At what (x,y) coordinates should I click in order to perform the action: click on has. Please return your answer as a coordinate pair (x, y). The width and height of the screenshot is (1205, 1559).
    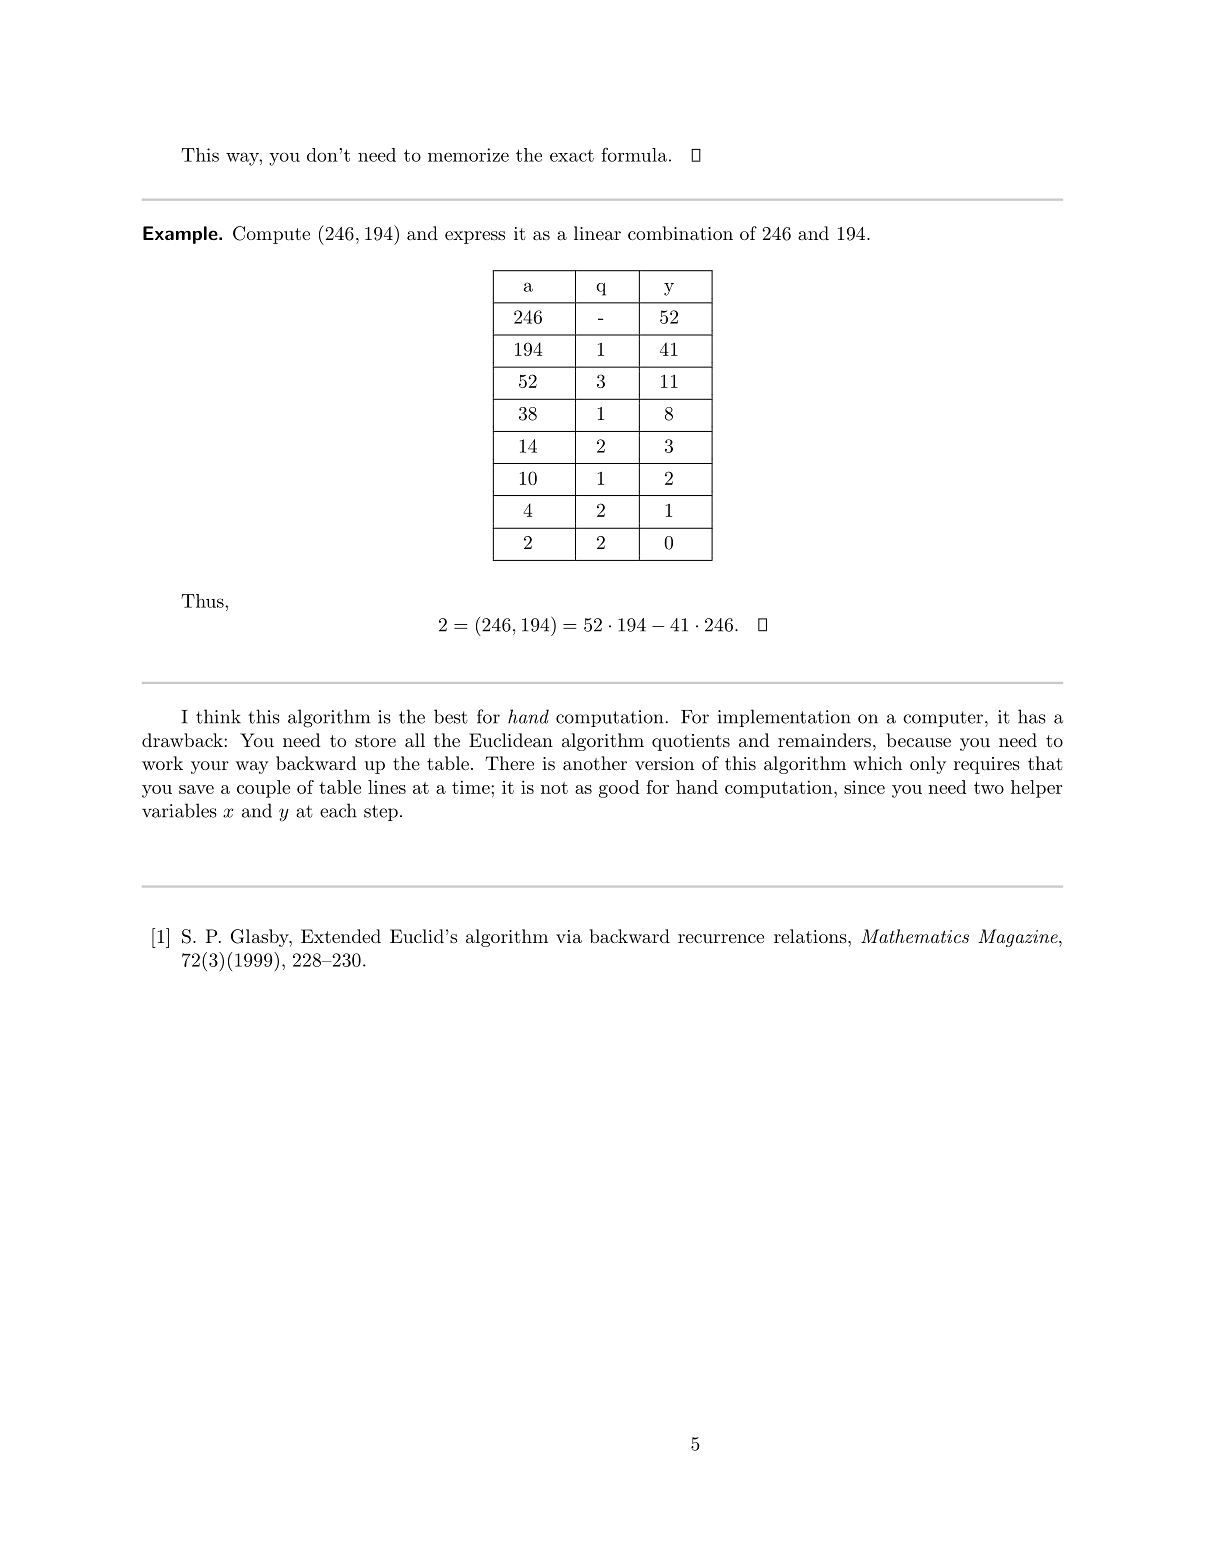
    Looking at the image, I should click on (1032, 716).
